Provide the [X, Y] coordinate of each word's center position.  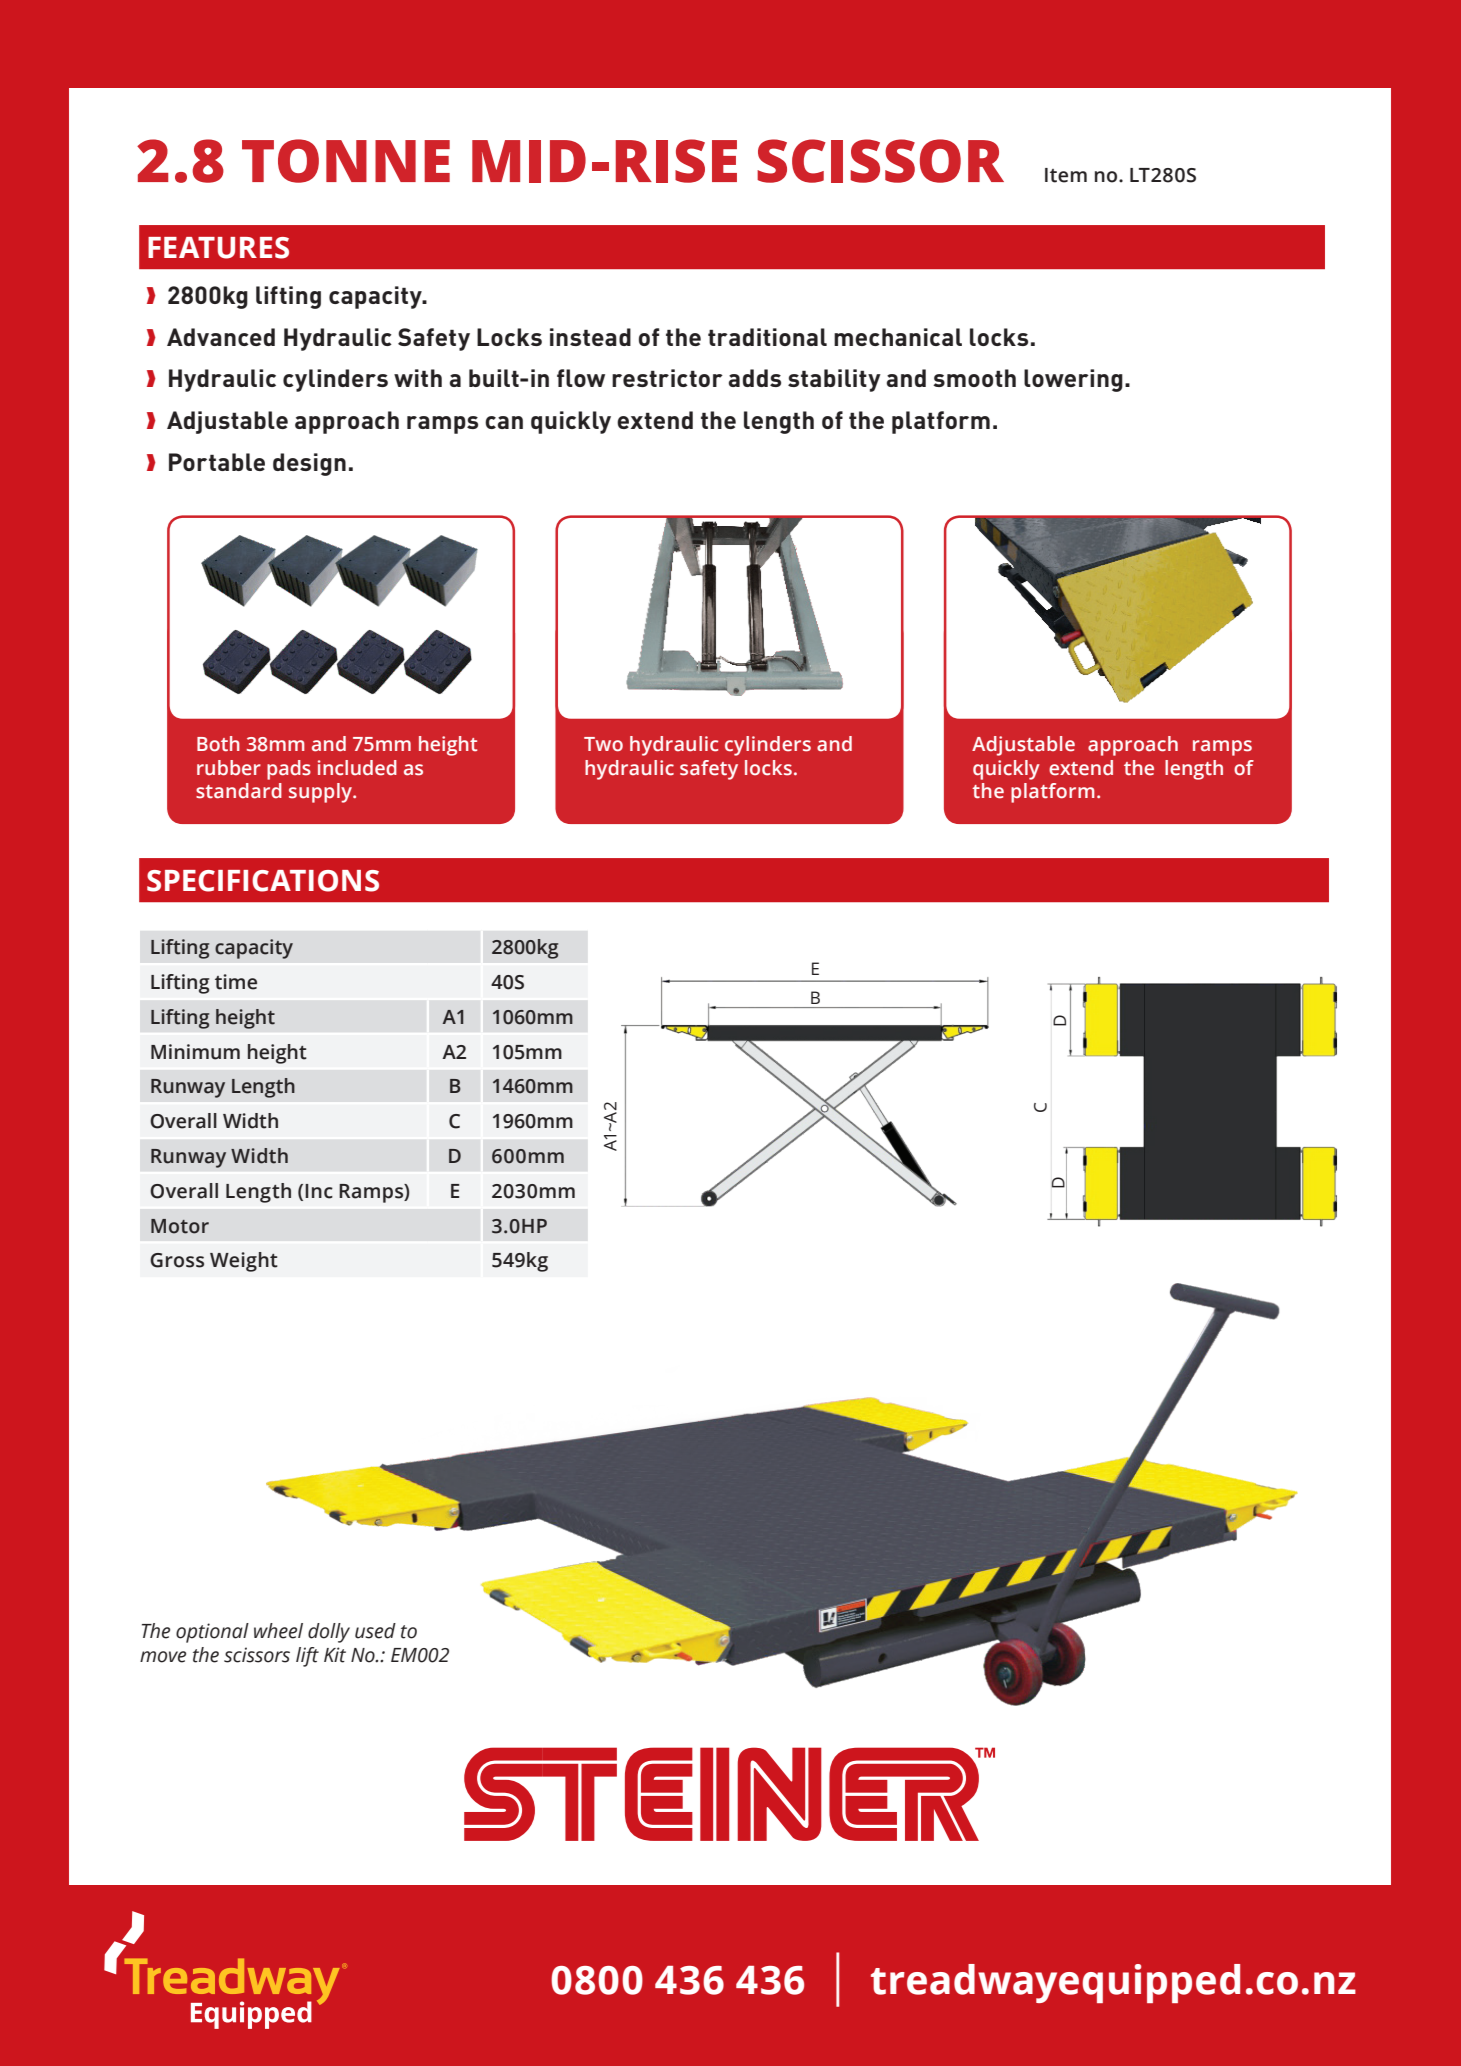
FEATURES [218, 248]
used [375, 1631]
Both [218, 744]
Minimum [195, 1052]
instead [590, 337]
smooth [974, 378]
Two [603, 744]
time [236, 982]
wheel [278, 1631]
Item [1066, 175]
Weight [244, 1262]
